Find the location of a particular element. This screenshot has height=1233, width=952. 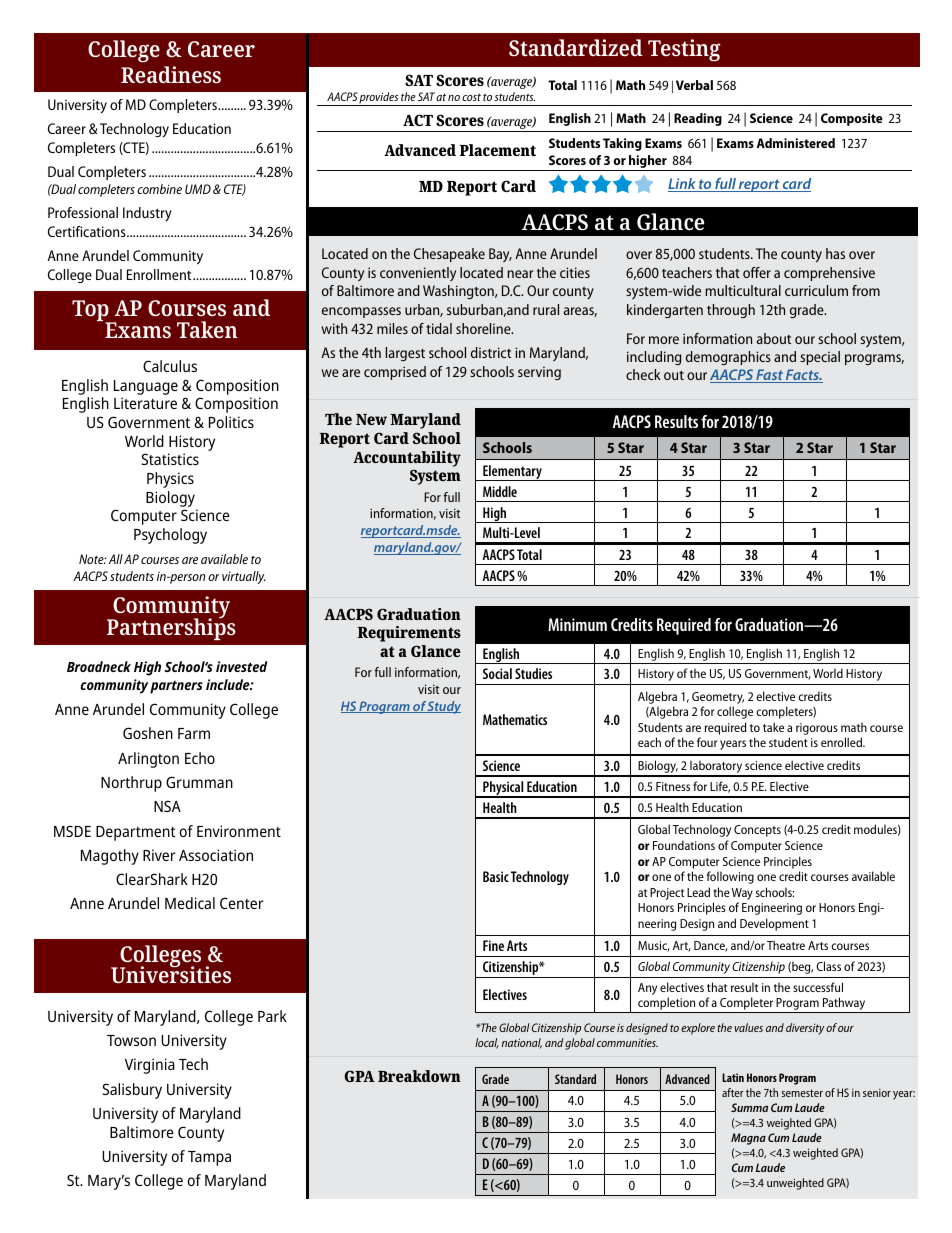

Tampa is located at coordinates (209, 1158).
